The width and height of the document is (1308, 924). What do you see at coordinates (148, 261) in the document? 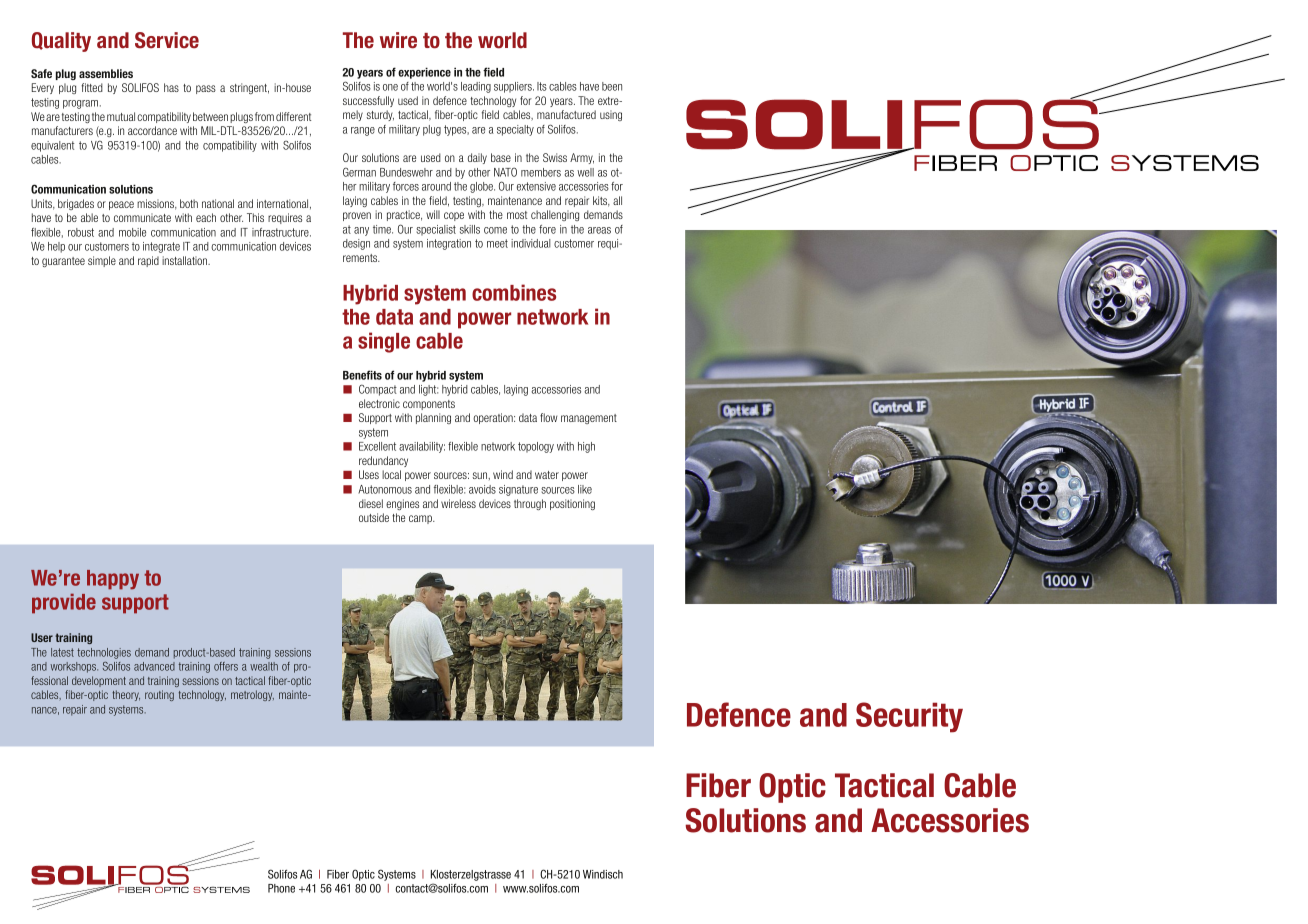
I see `rapid` at bounding box center [148, 261].
